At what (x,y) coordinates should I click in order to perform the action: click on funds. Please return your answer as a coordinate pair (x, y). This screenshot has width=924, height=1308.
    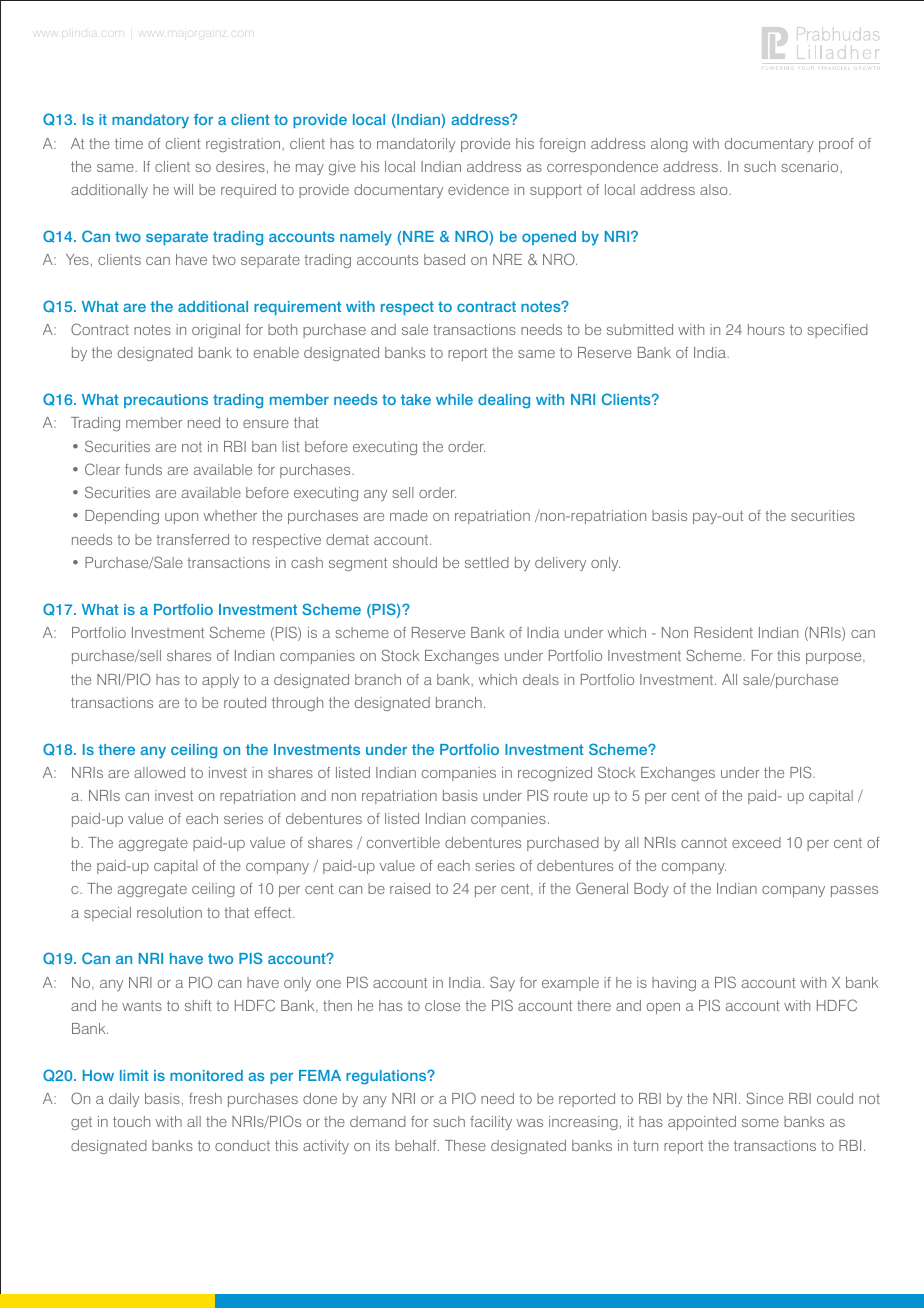
    Looking at the image, I should click on (143, 469).
